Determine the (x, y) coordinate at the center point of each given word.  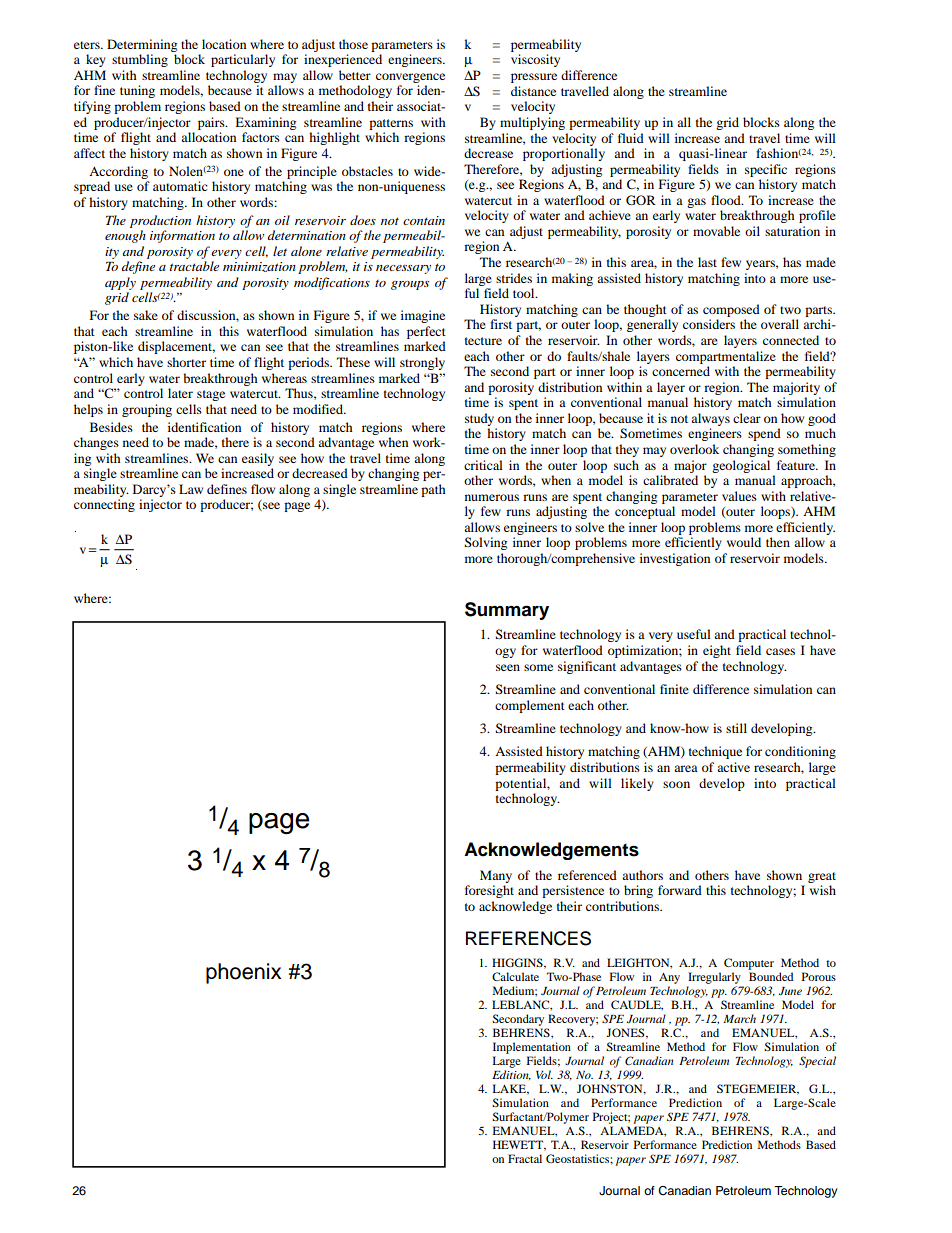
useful (694, 634)
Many (496, 876)
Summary (507, 611)
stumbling (140, 60)
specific (766, 170)
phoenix (243, 973)
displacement (176, 347)
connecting (104, 505)
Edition (511, 1075)
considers (709, 324)
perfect (426, 332)
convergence (410, 78)
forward (680, 890)
